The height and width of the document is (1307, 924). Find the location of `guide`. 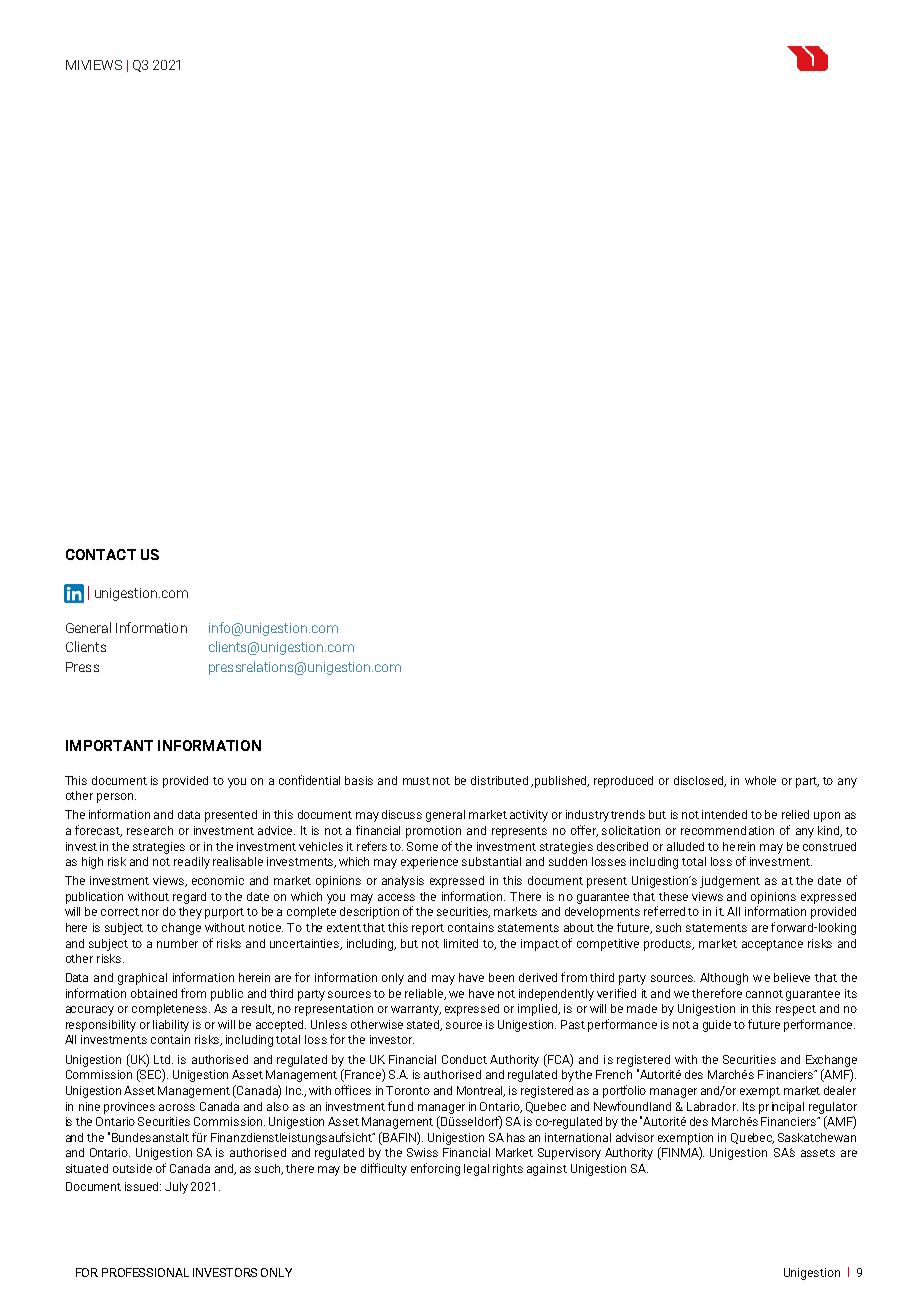

guide is located at coordinates (717, 1026).
